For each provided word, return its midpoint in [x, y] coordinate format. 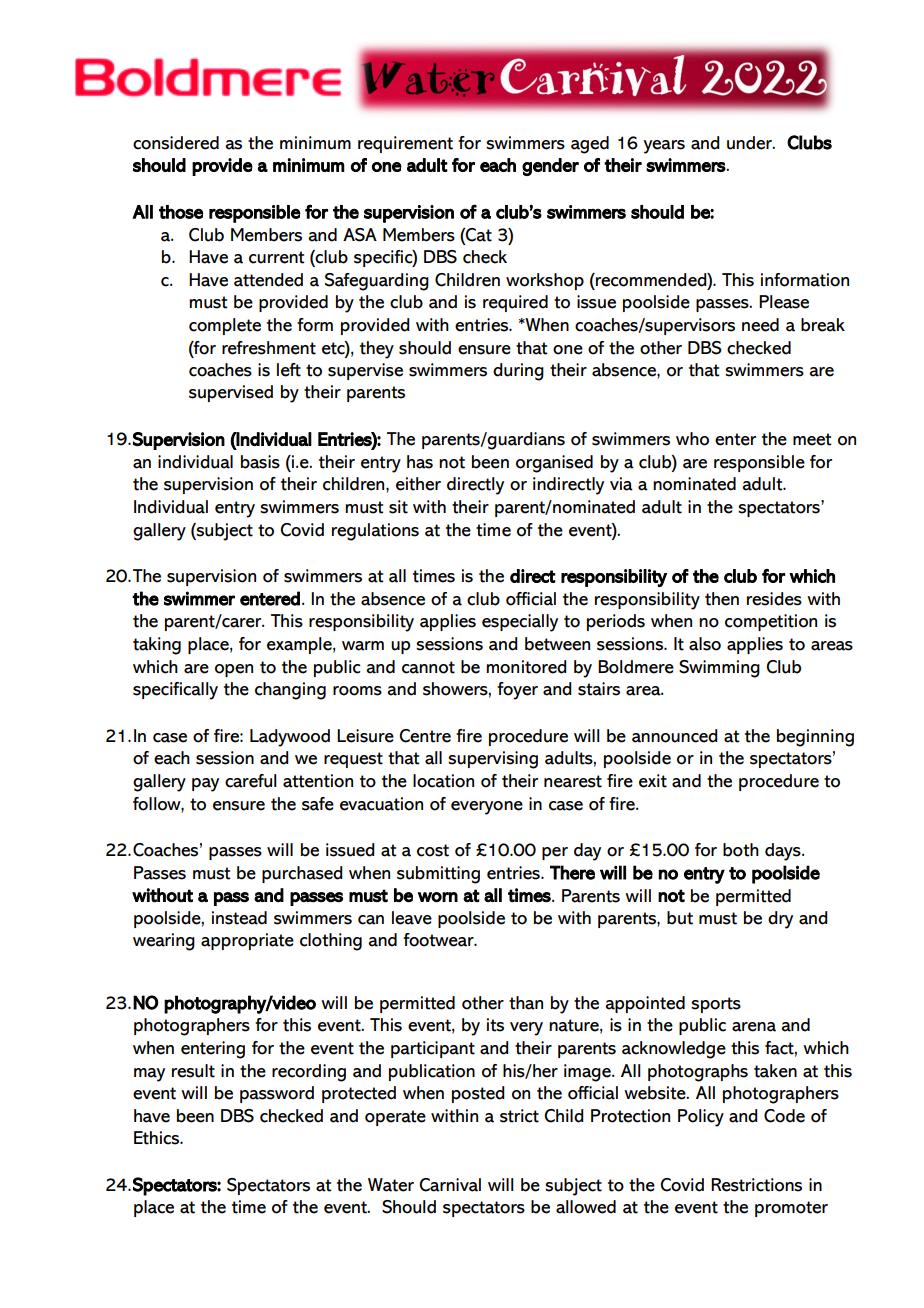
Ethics [157, 1138]
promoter [791, 1209]
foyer [517, 691]
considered [176, 143]
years [664, 147]
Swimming [719, 669]
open [234, 670]
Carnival [450, 1185]
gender [550, 167]
